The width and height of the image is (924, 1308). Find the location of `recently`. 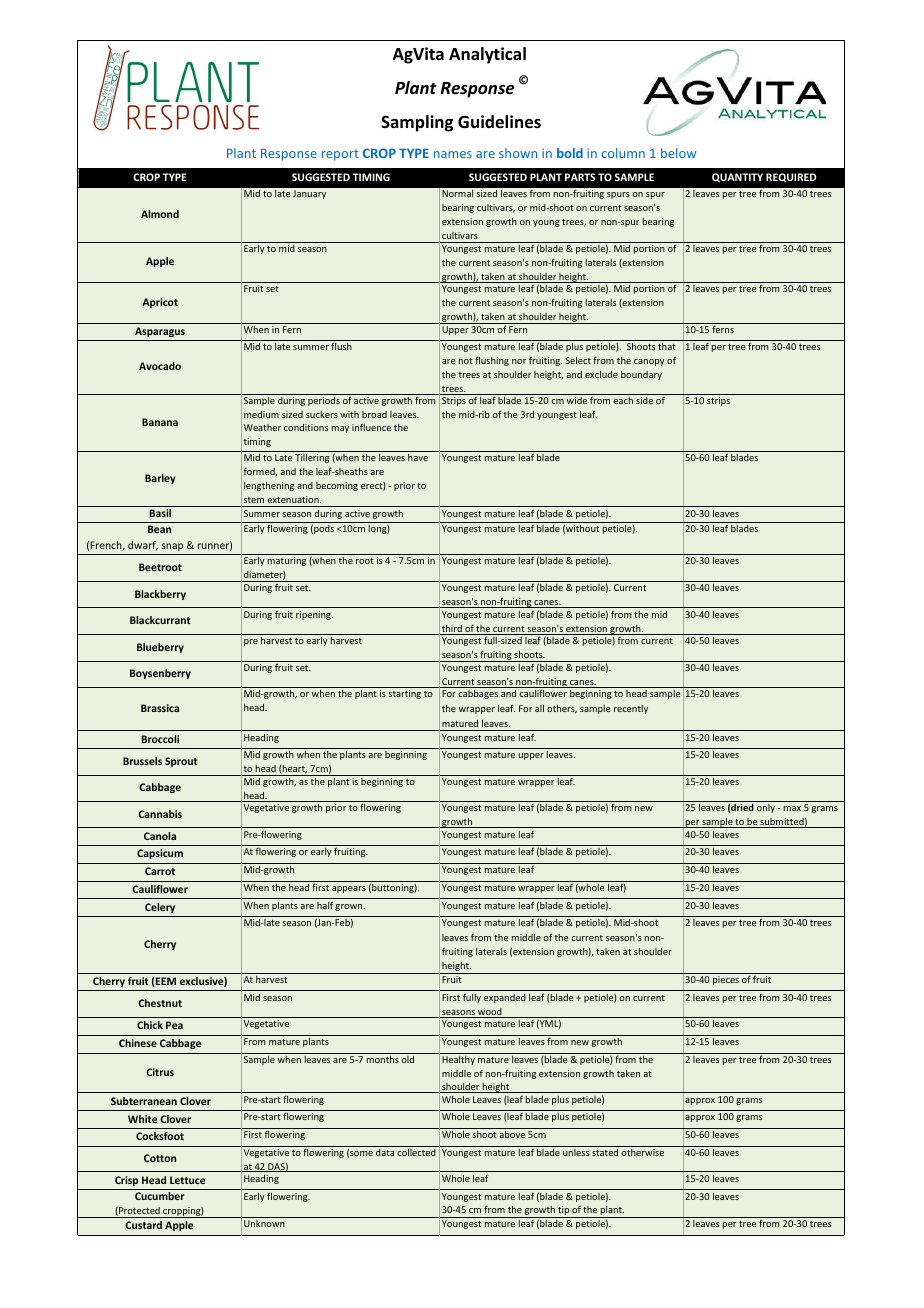

recently is located at coordinates (631, 709).
